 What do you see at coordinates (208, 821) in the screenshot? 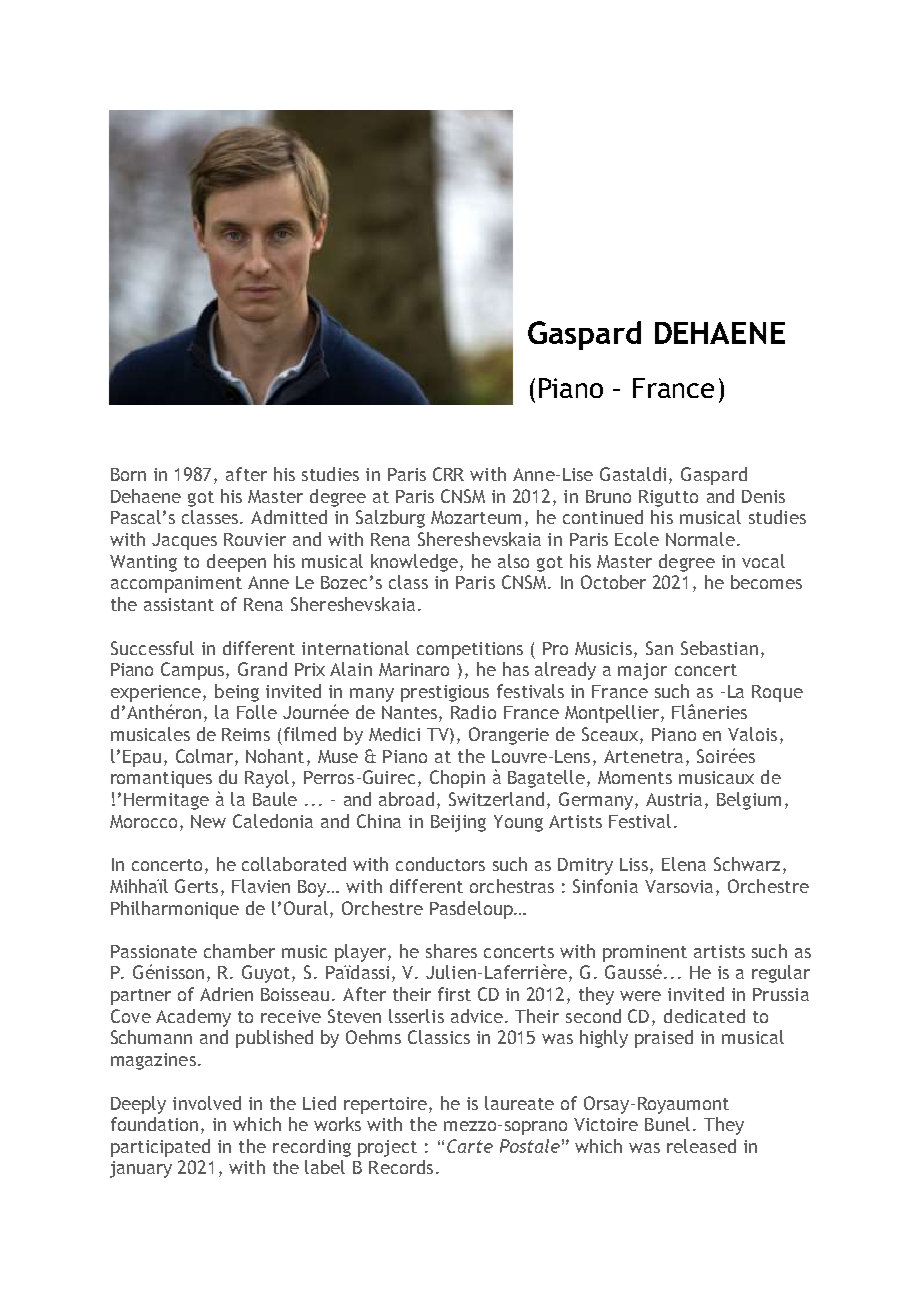
I see `New` at bounding box center [208, 821].
